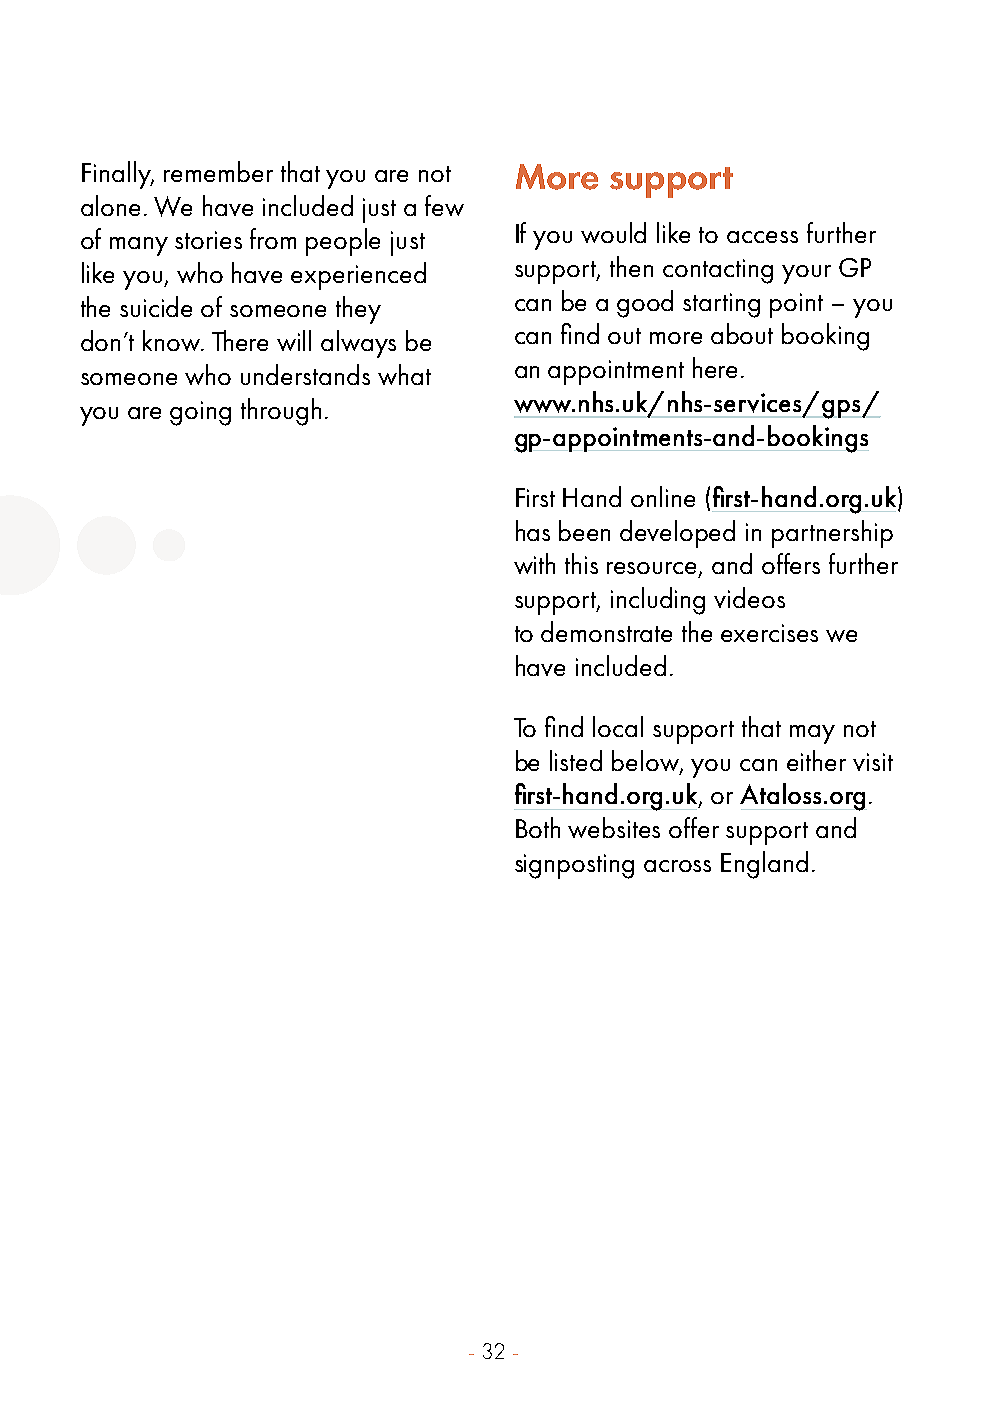  What do you see at coordinates (606, 631) in the document?
I see `demonstrate` at bounding box center [606, 631].
